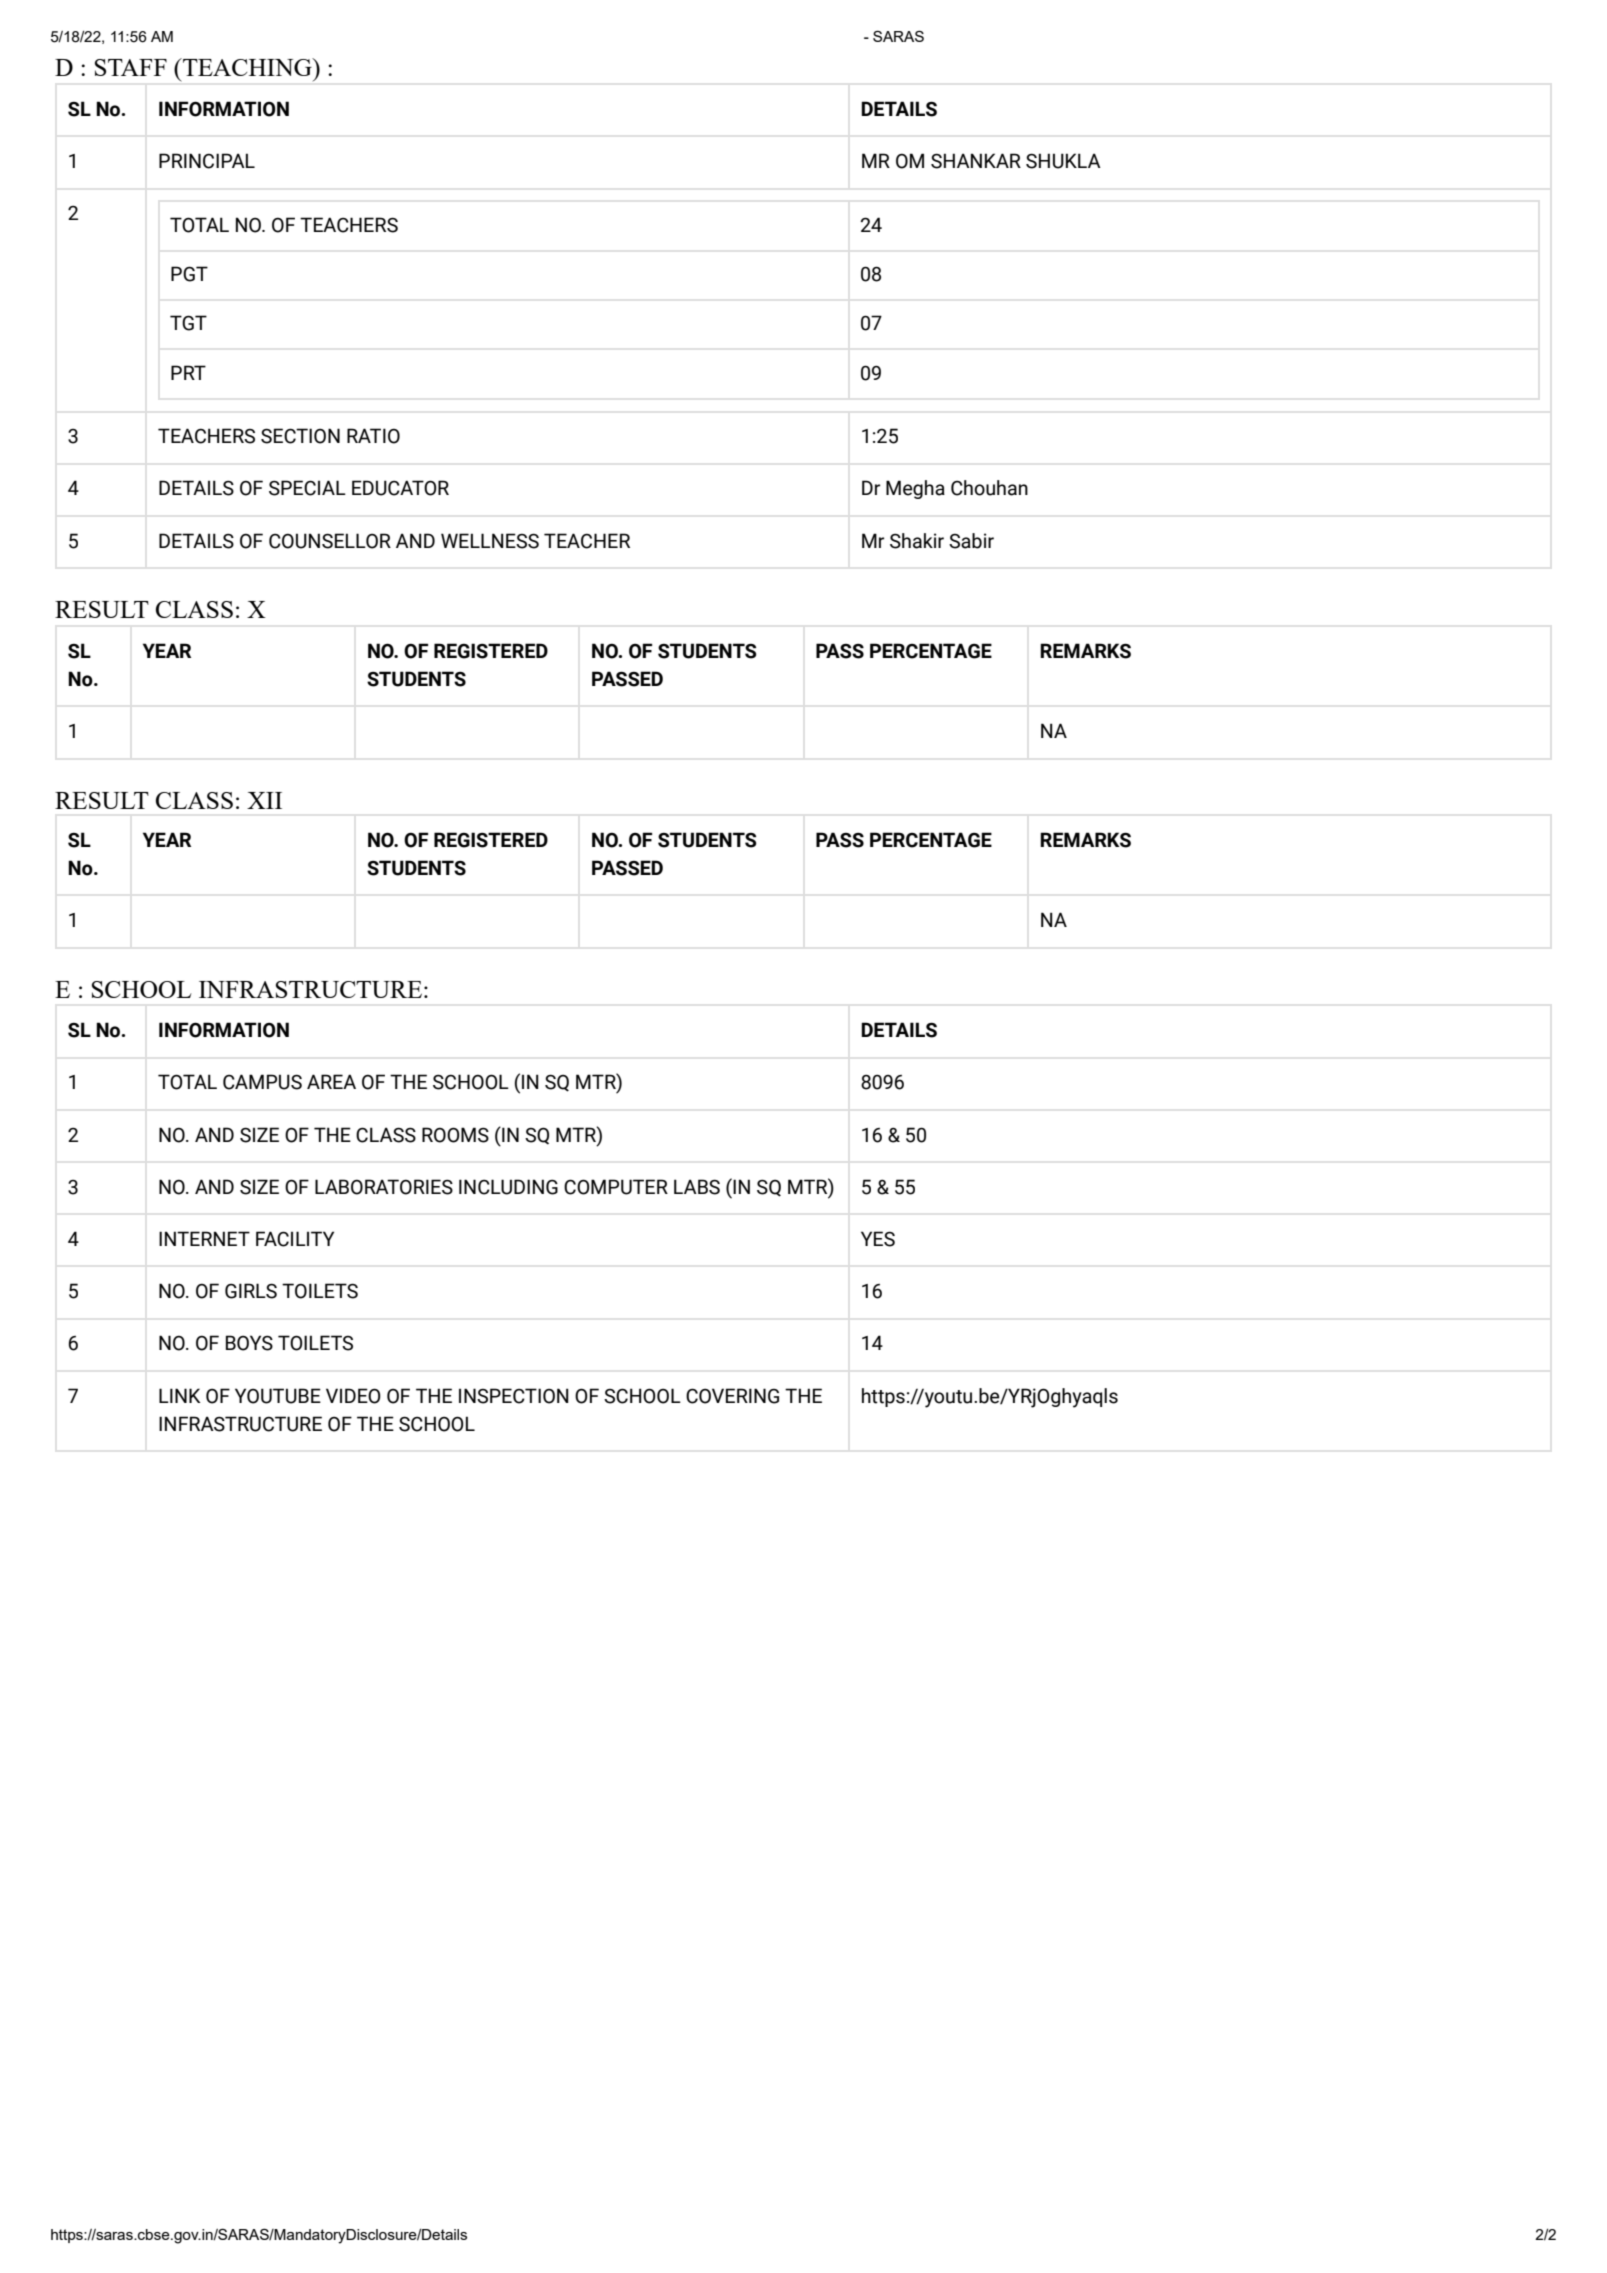  Describe the element at coordinates (490, 541) in the screenshot. I see `WELLNESS` at that location.
